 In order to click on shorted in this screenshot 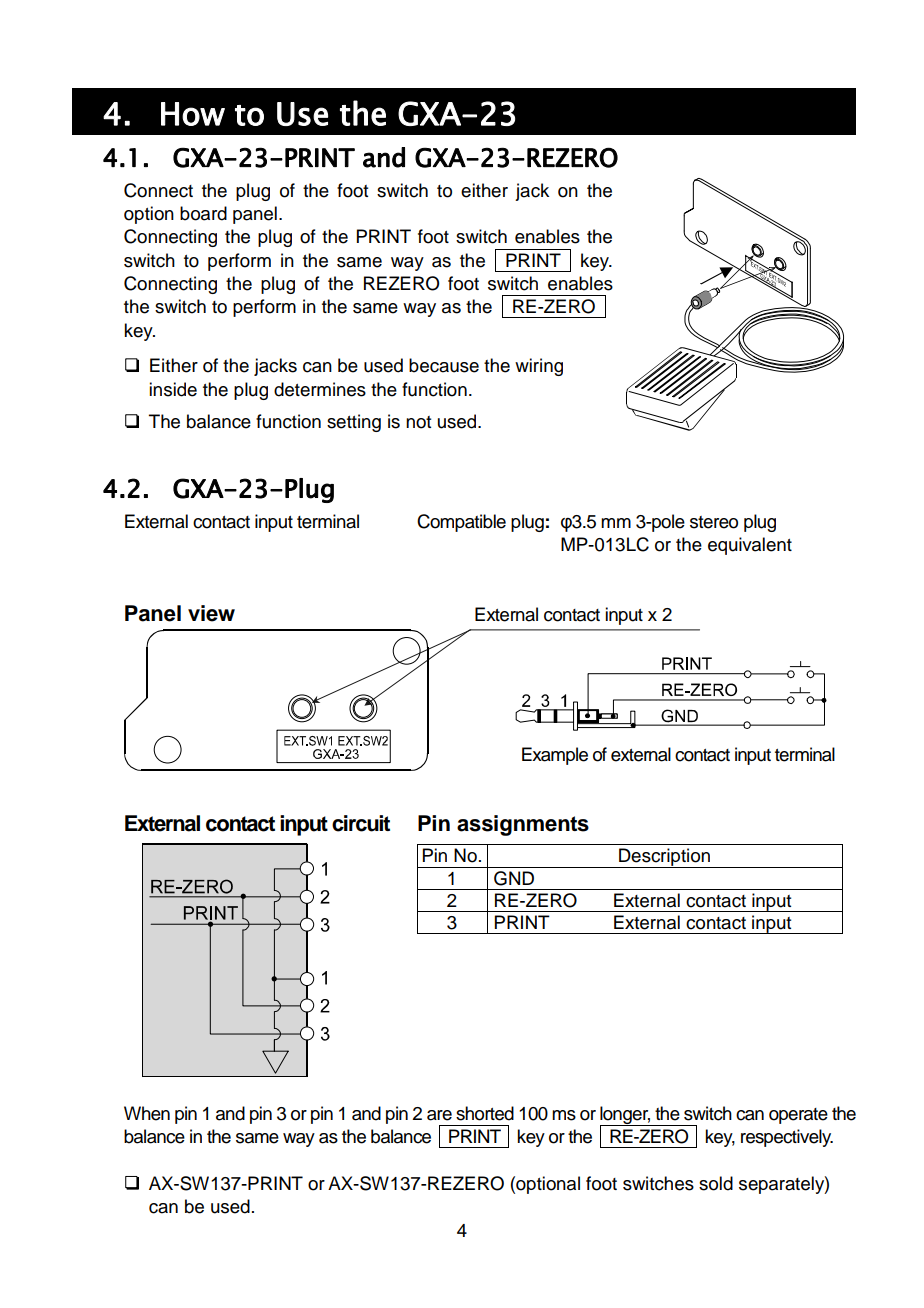, I will do `click(485, 1113)`.
